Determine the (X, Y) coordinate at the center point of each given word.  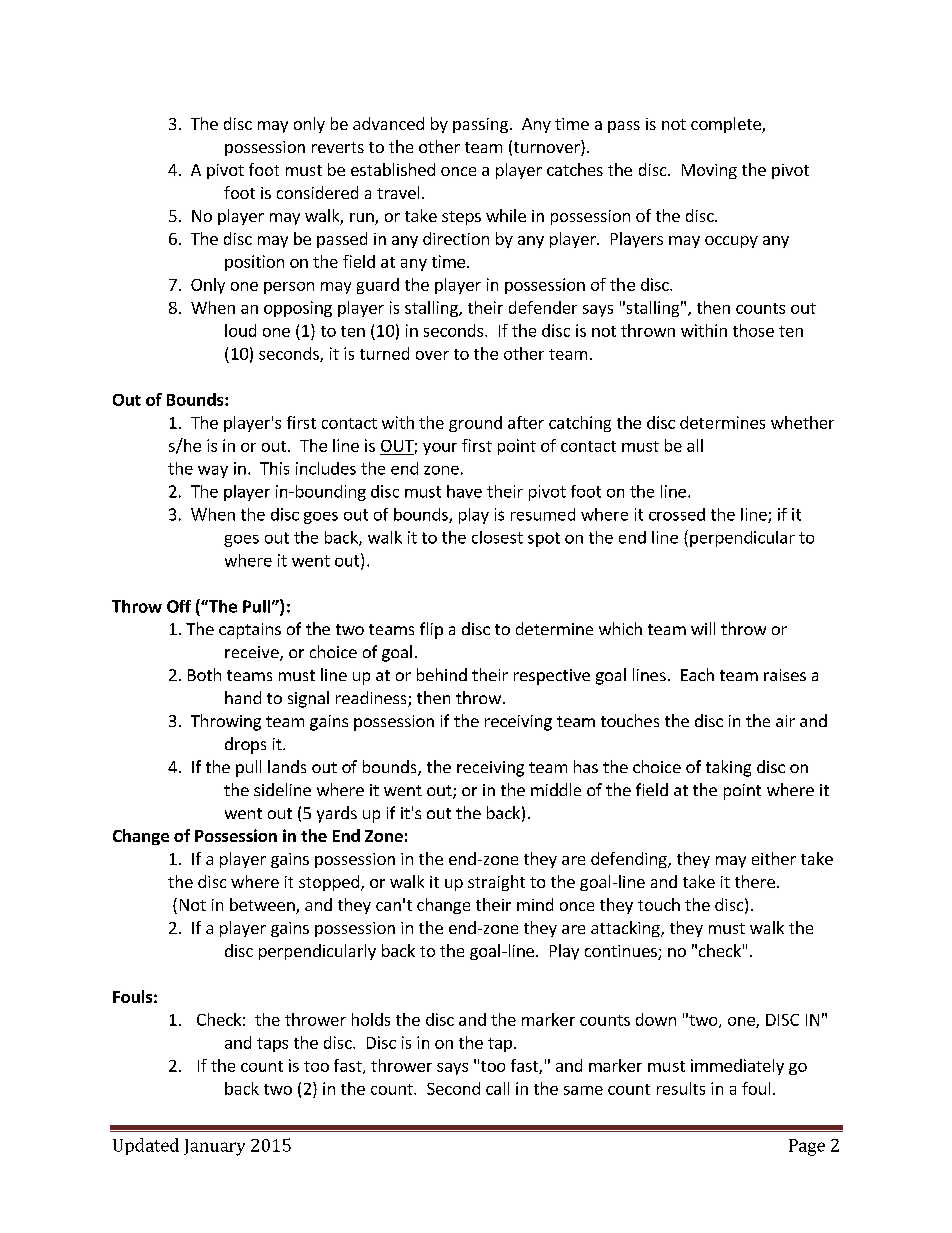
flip (431, 630)
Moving (709, 171)
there (755, 881)
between (263, 906)
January (214, 1147)
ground (475, 424)
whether (802, 422)
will (703, 628)
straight (496, 883)
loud (240, 330)
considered (317, 192)
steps (461, 218)
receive (253, 653)
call (497, 1088)
